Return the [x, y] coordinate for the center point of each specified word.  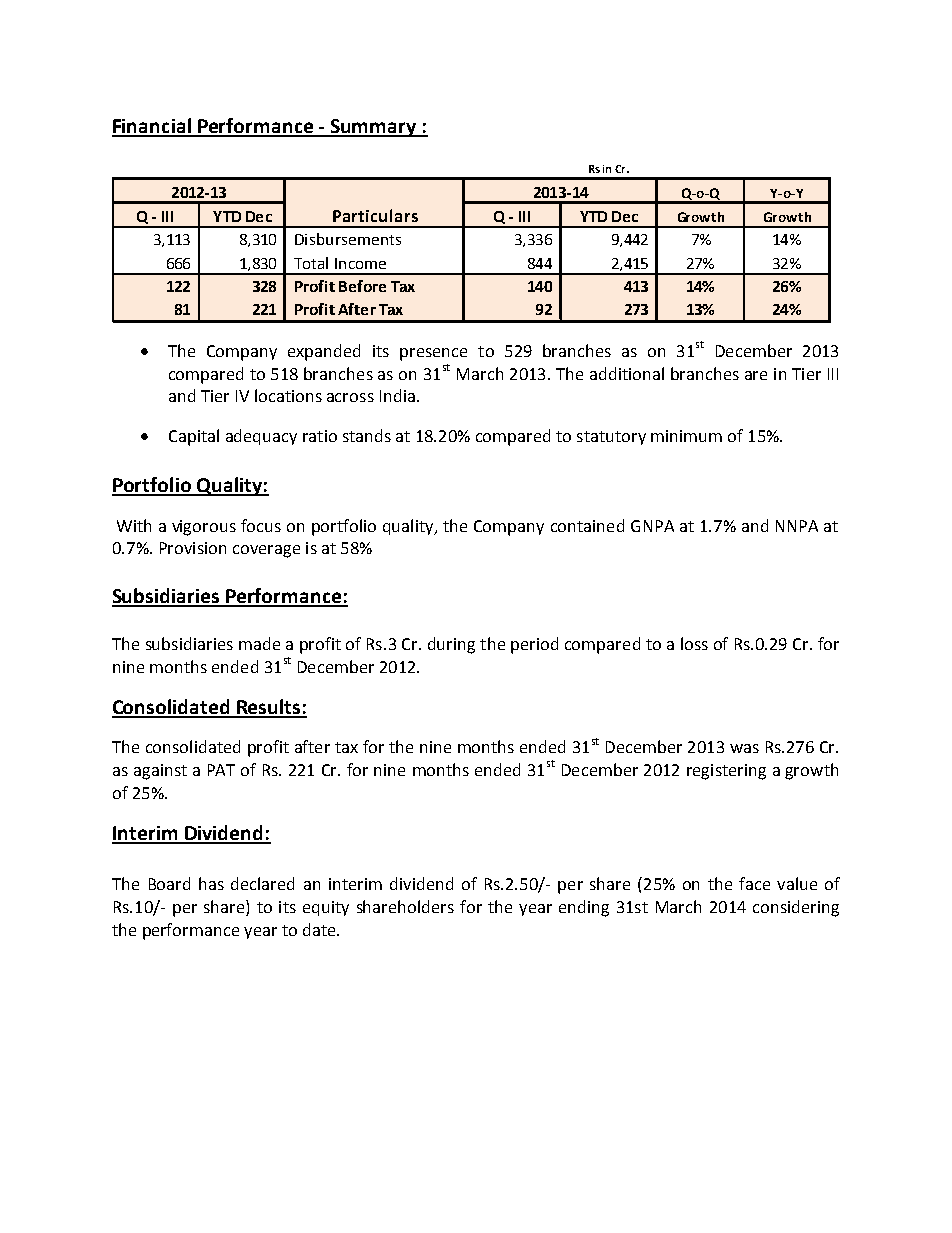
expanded [324, 352]
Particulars [375, 215]
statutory [611, 438]
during [451, 645]
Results [269, 708]
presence [433, 354]
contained [587, 525]
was [744, 748]
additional [627, 373]
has [211, 883]
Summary [374, 128]
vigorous [204, 528]
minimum [686, 436]
